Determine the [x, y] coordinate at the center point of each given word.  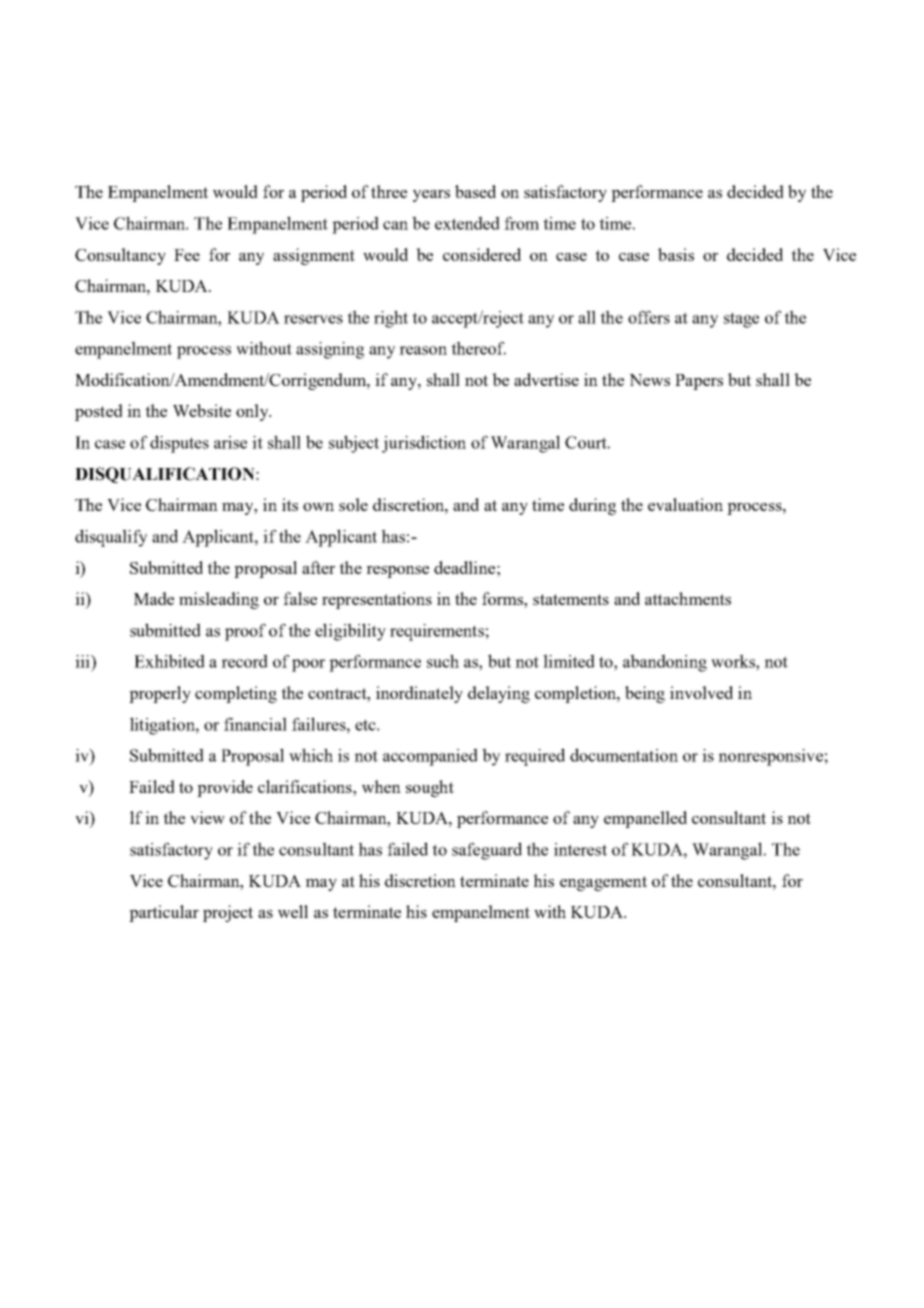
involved [701, 692]
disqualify [111, 538]
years [431, 196]
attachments [688, 598]
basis [676, 254]
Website [202, 410]
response [397, 572]
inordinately [419, 694]
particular [164, 913]
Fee [187, 255]
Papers [699, 382]
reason [423, 350]
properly [160, 694]
